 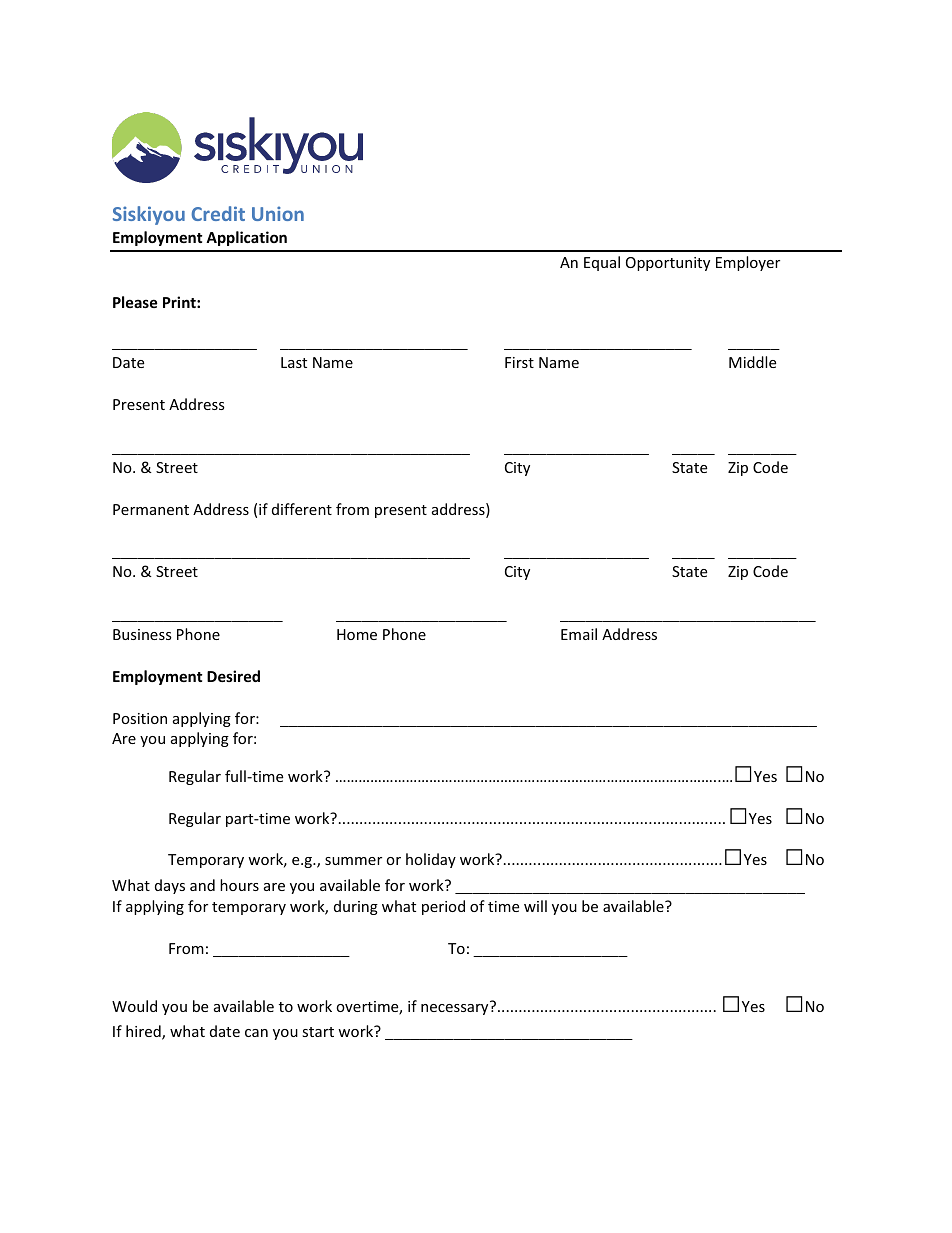 I want to click on Business, so click(x=142, y=634).
